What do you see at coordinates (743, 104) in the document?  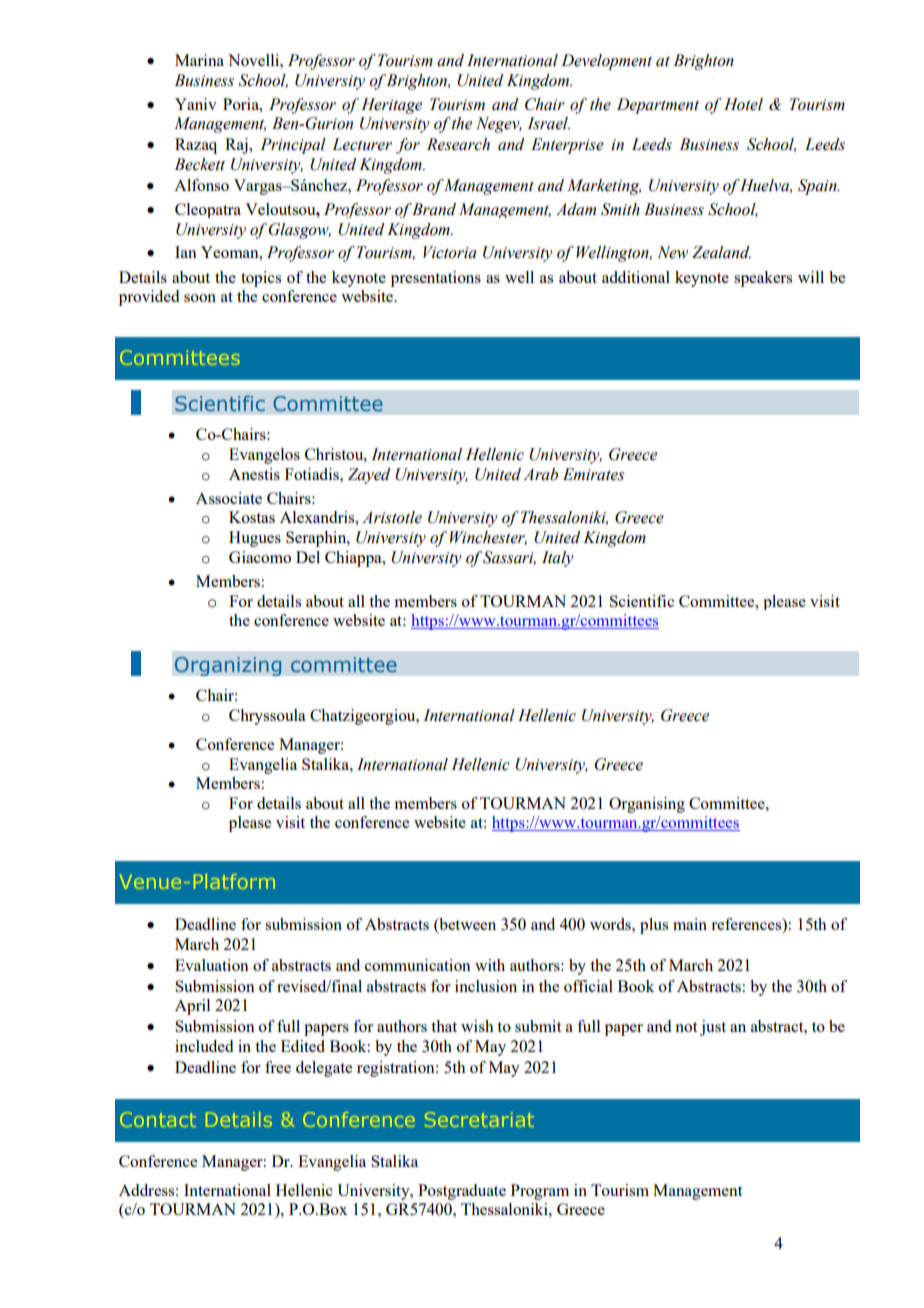 I see `Hotel` at bounding box center [743, 104].
